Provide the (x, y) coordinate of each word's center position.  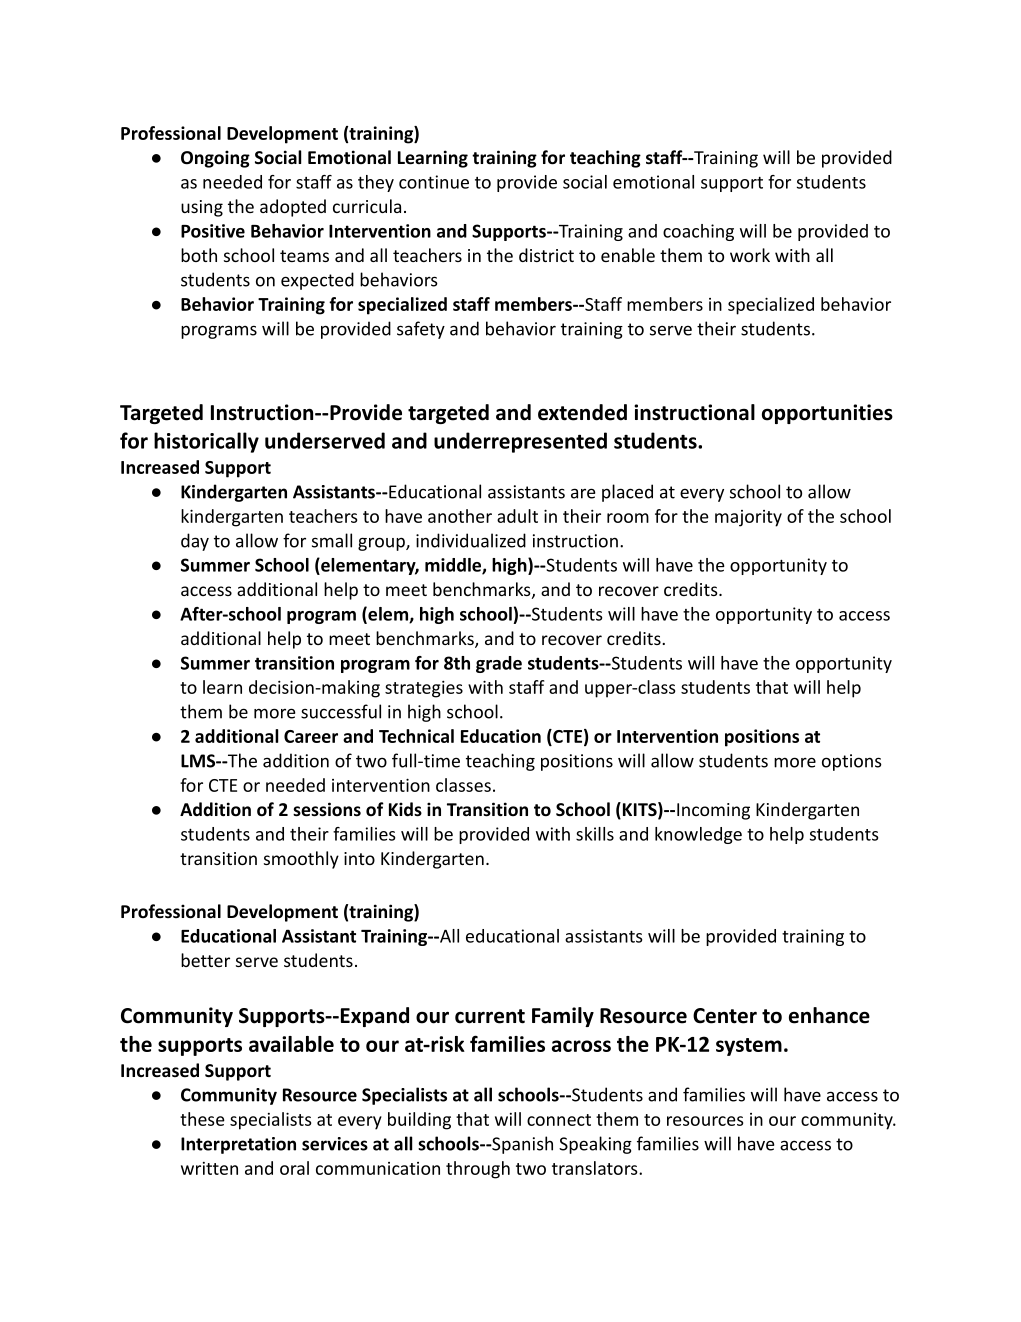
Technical (416, 736)
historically (206, 442)
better (205, 960)
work (750, 255)
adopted (293, 208)
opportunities (827, 414)
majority (748, 518)
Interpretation (238, 1145)
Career (311, 736)
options (852, 762)
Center (725, 1016)
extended (582, 412)
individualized (471, 540)
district (546, 255)
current (490, 1016)
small (332, 540)
